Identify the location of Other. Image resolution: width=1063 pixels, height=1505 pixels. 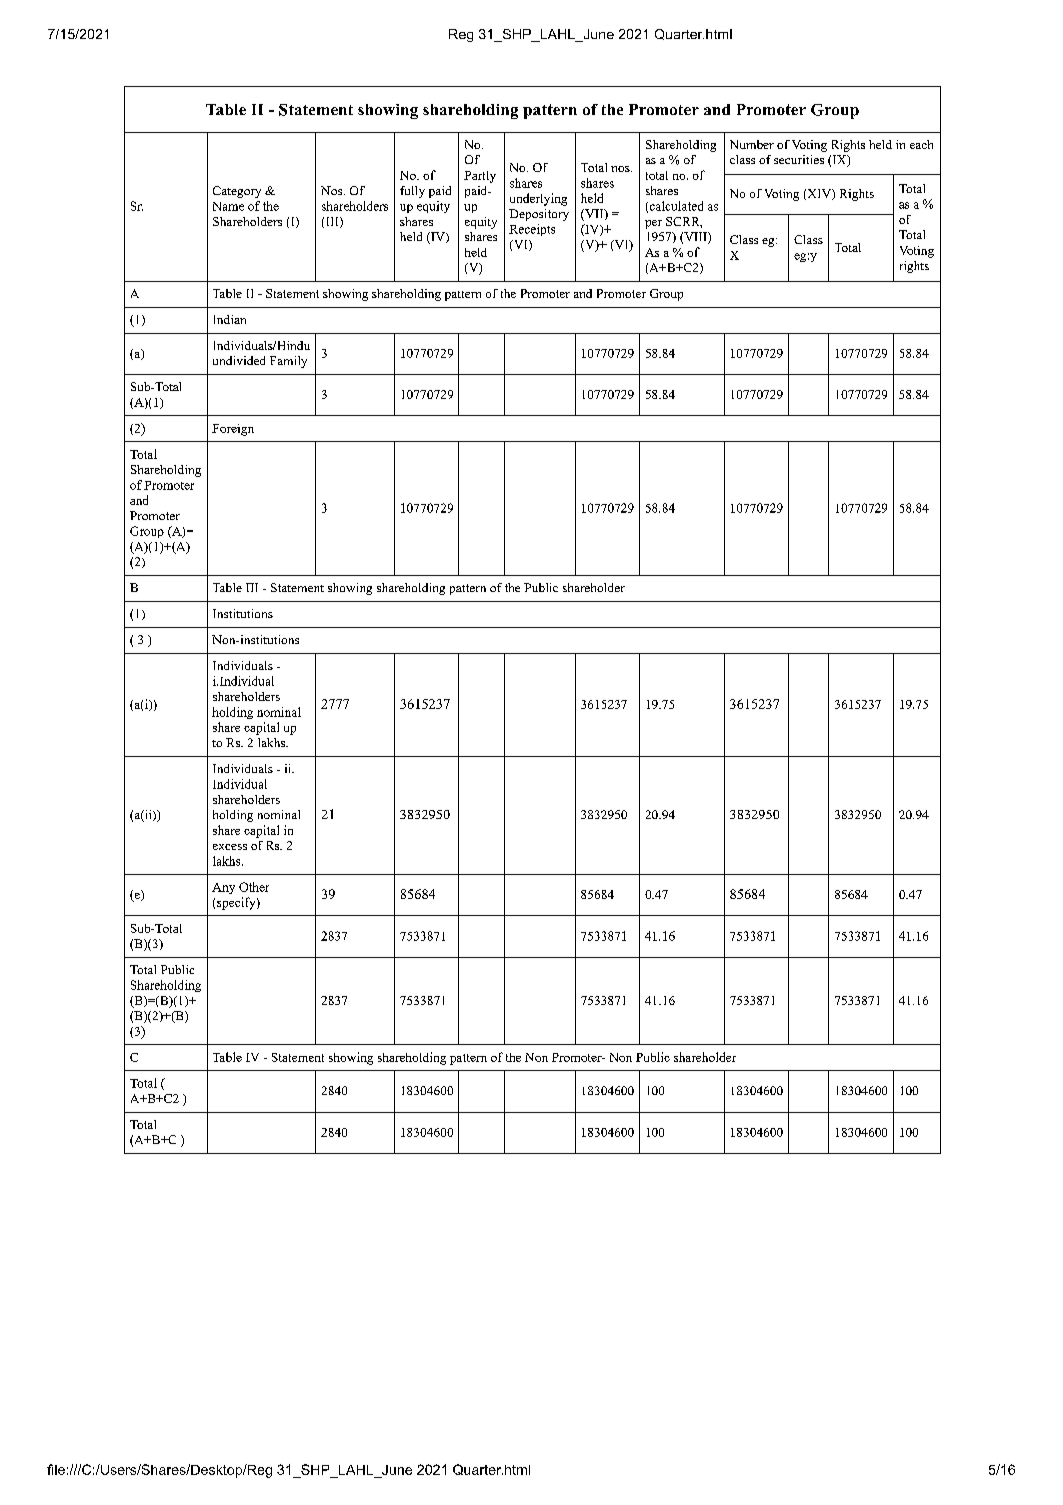
(254, 887).
